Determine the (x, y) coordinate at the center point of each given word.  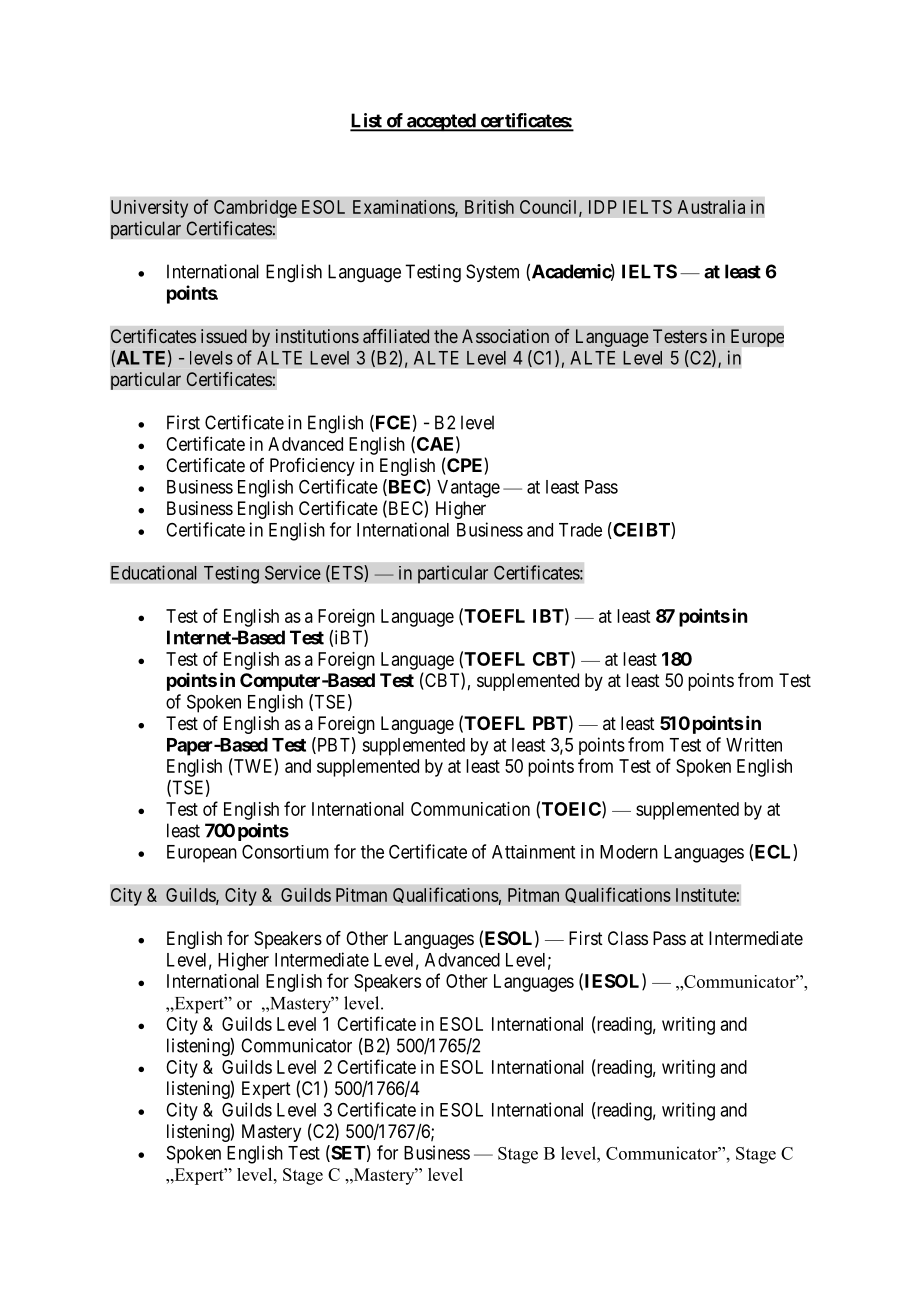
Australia (711, 207)
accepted (441, 122)
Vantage (468, 489)
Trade (580, 530)
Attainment (533, 852)
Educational (154, 572)
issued (224, 336)
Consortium (285, 852)
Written (754, 744)
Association (505, 336)
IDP (603, 207)
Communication (470, 809)
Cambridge (255, 209)
